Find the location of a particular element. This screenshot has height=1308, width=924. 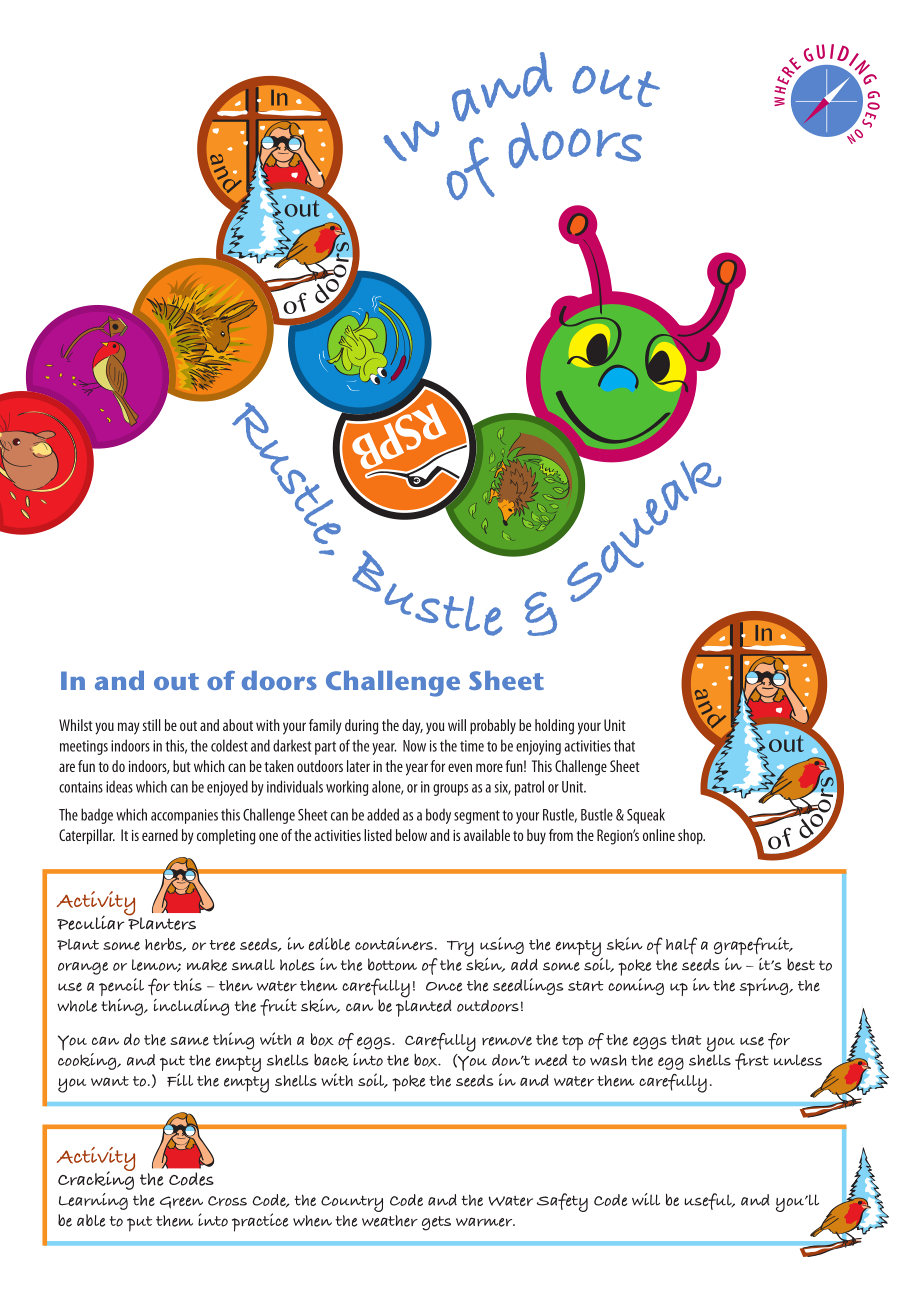

Once is located at coordinates (444, 987).
